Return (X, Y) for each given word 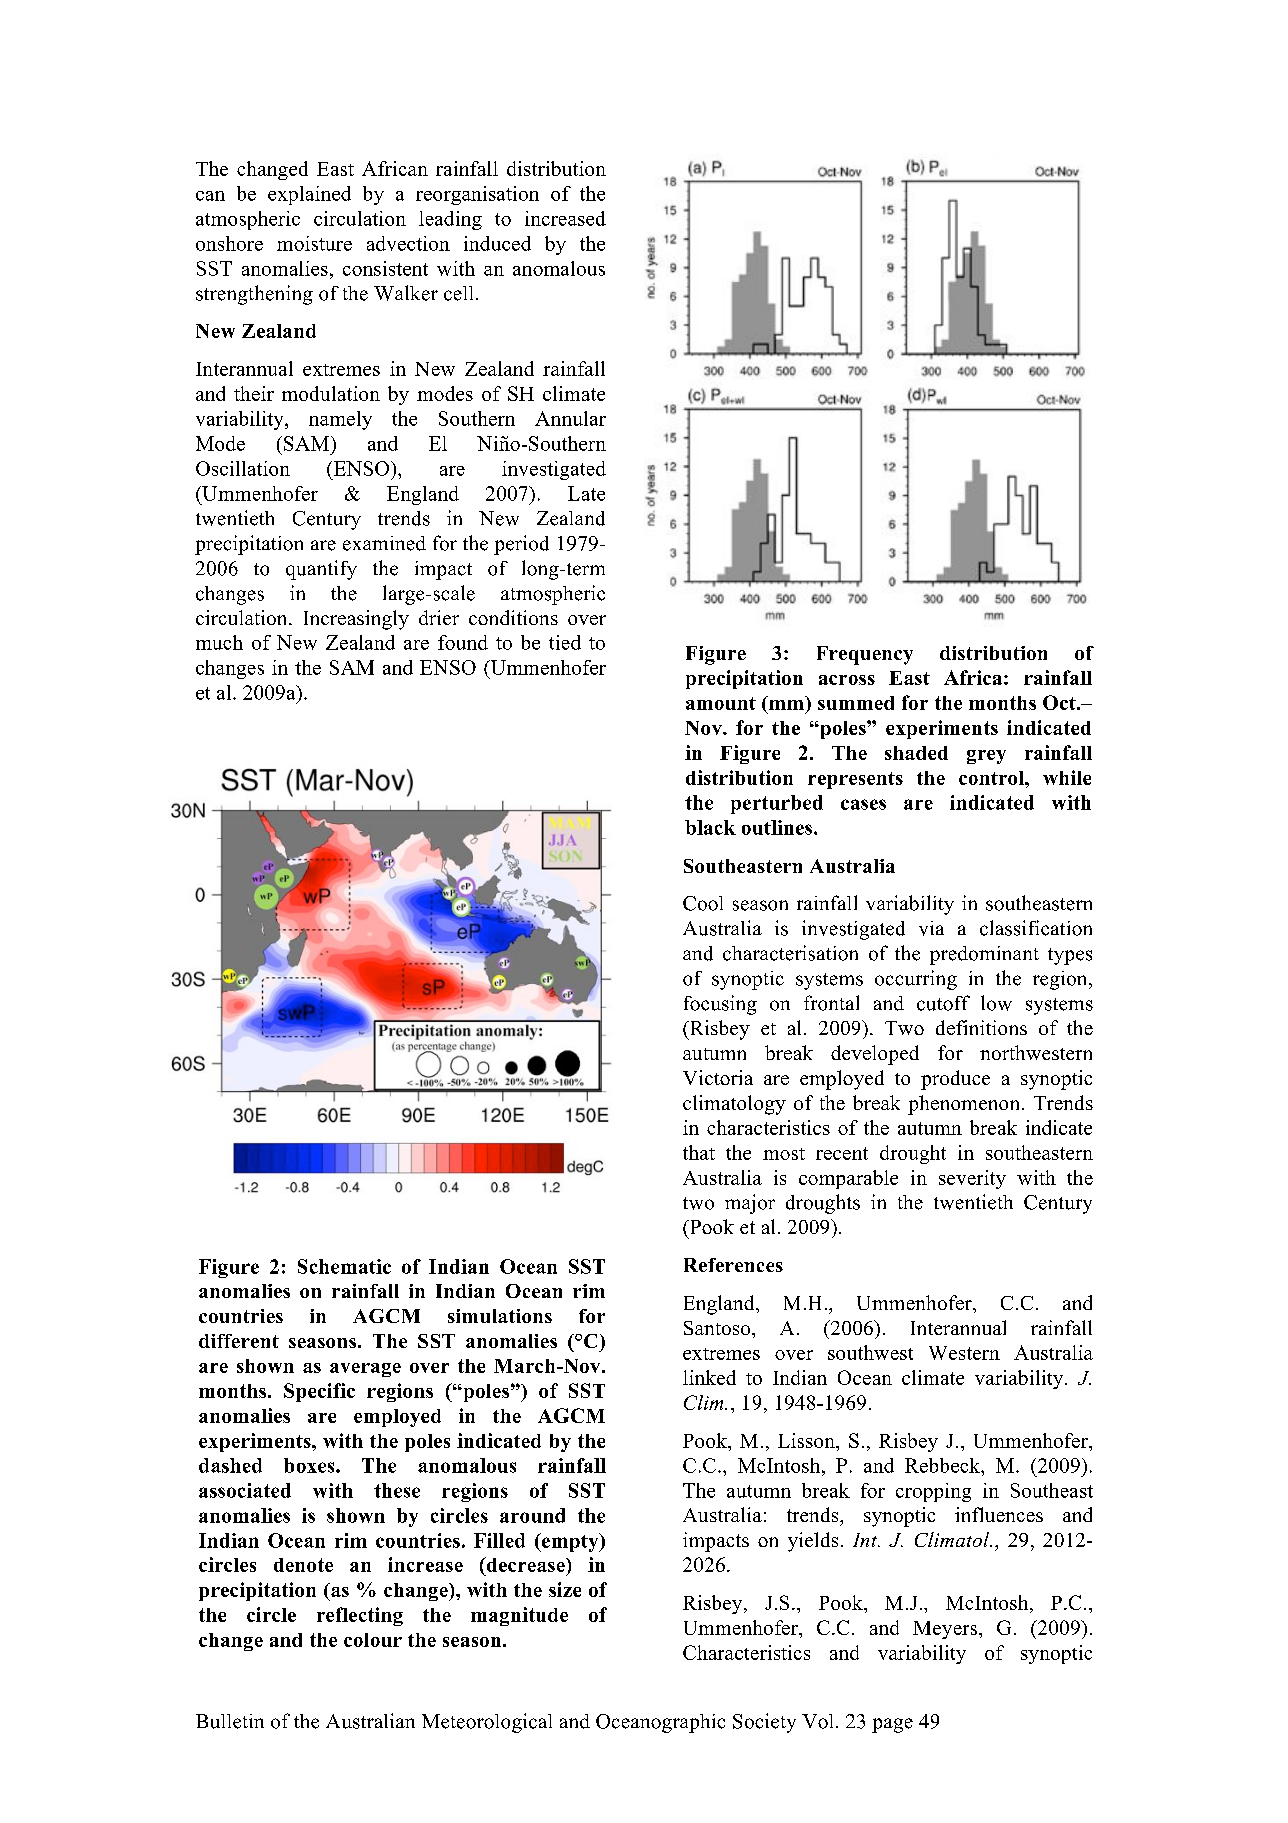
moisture (314, 243)
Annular (570, 418)
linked (709, 1377)
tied (565, 642)
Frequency (865, 655)
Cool (703, 903)
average (365, 1370)
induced (497, 243)
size (565, 1589)
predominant (984, 955)
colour (373, 1640)
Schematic (344, 1266)
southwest (870, 1352)
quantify (321, 570)
